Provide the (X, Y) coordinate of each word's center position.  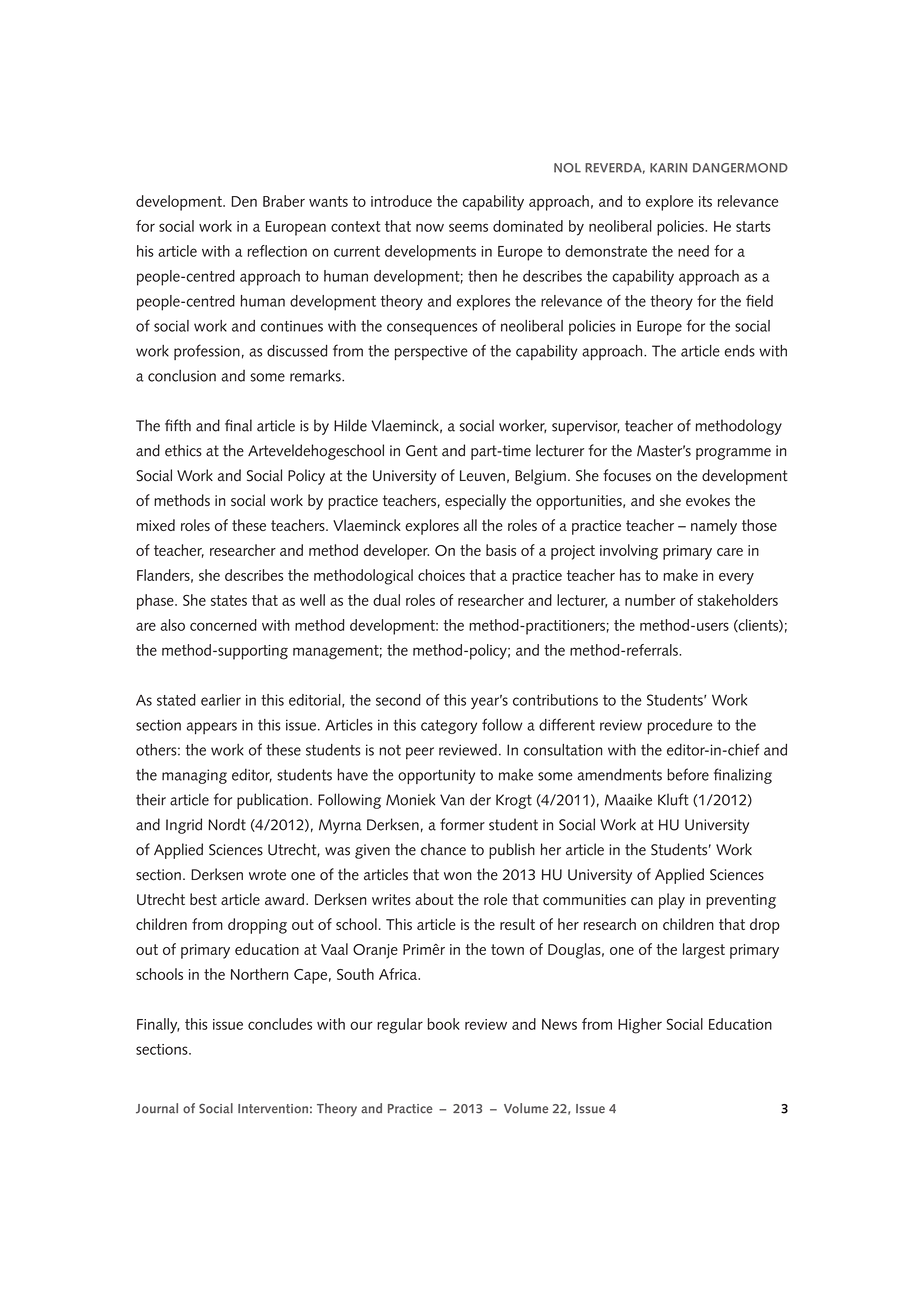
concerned (223, 625)
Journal (157, 1108)
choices (441, 575)
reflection (277, 251)
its (705, 201)
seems (468, 227)
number (650, 600)
